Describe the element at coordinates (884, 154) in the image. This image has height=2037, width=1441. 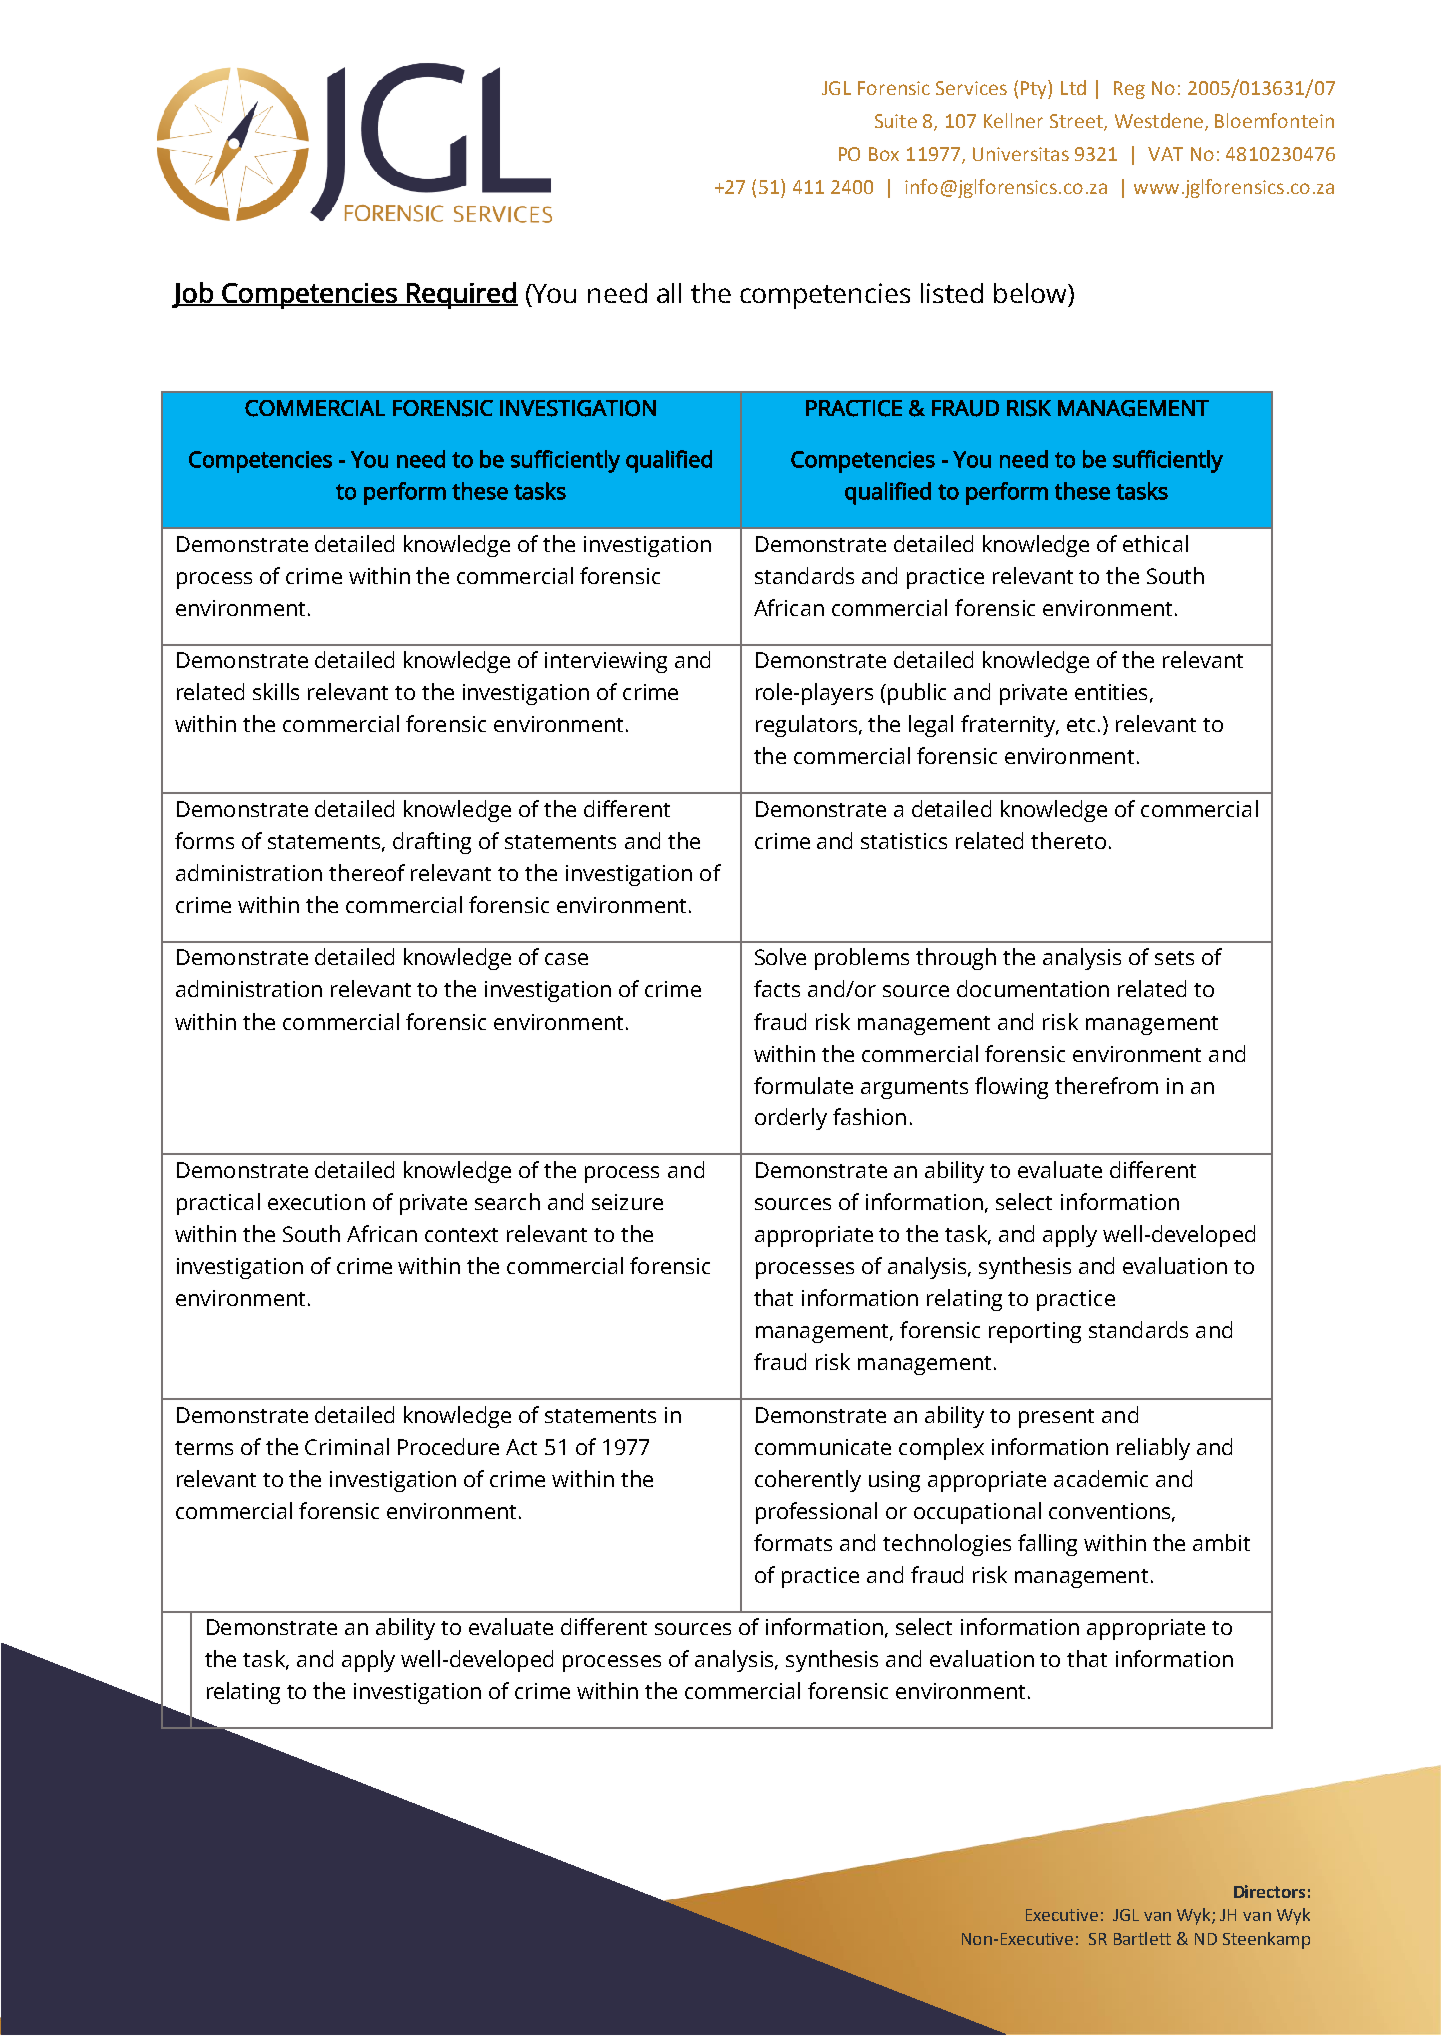
I see `Box` at that location.
